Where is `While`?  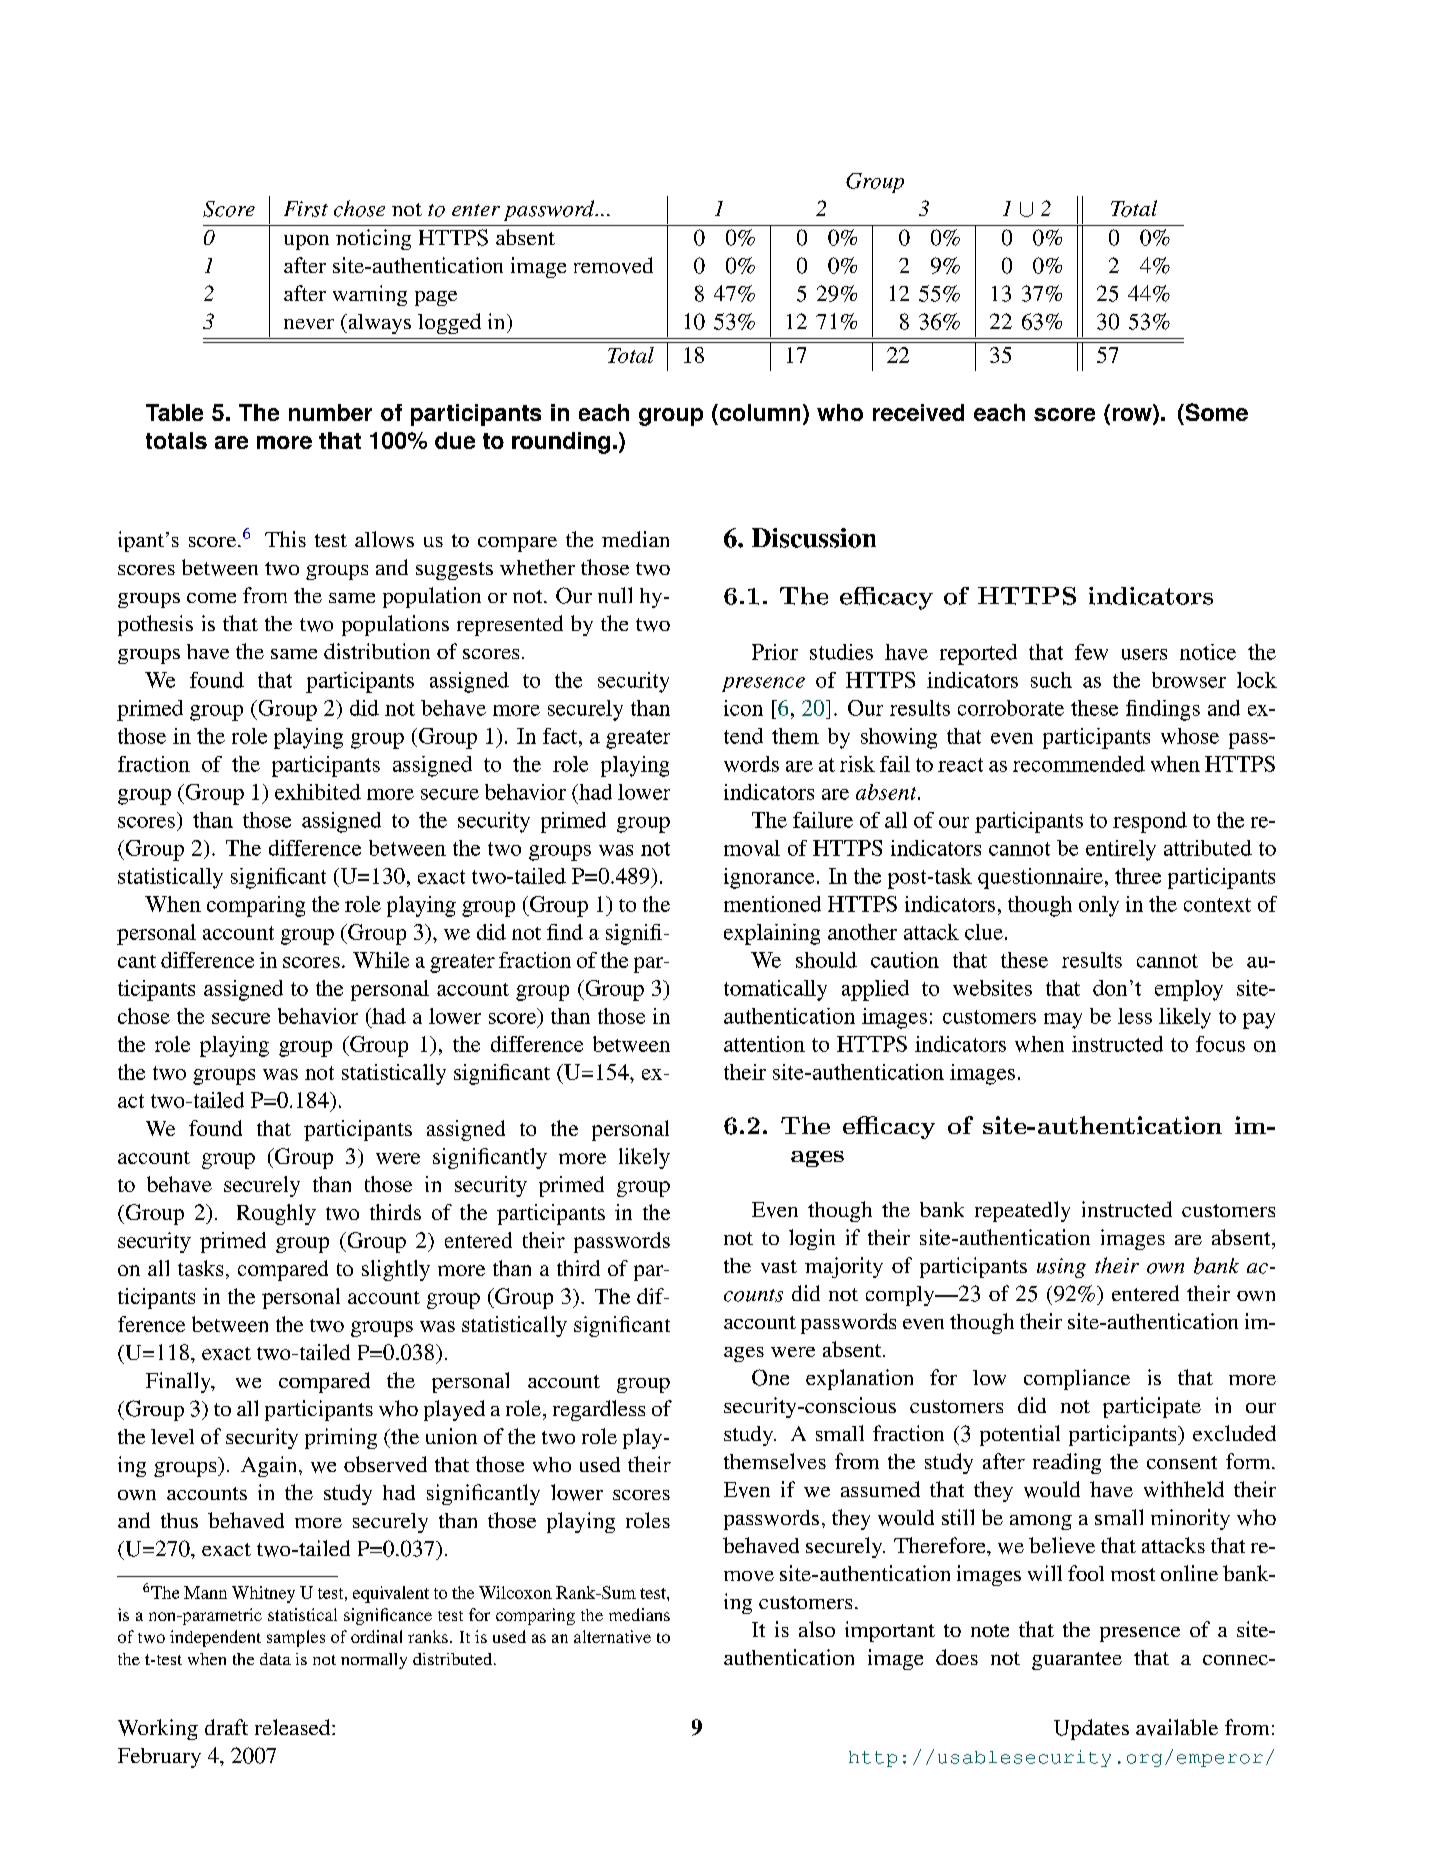
While is located at coordinates (381, 960).
